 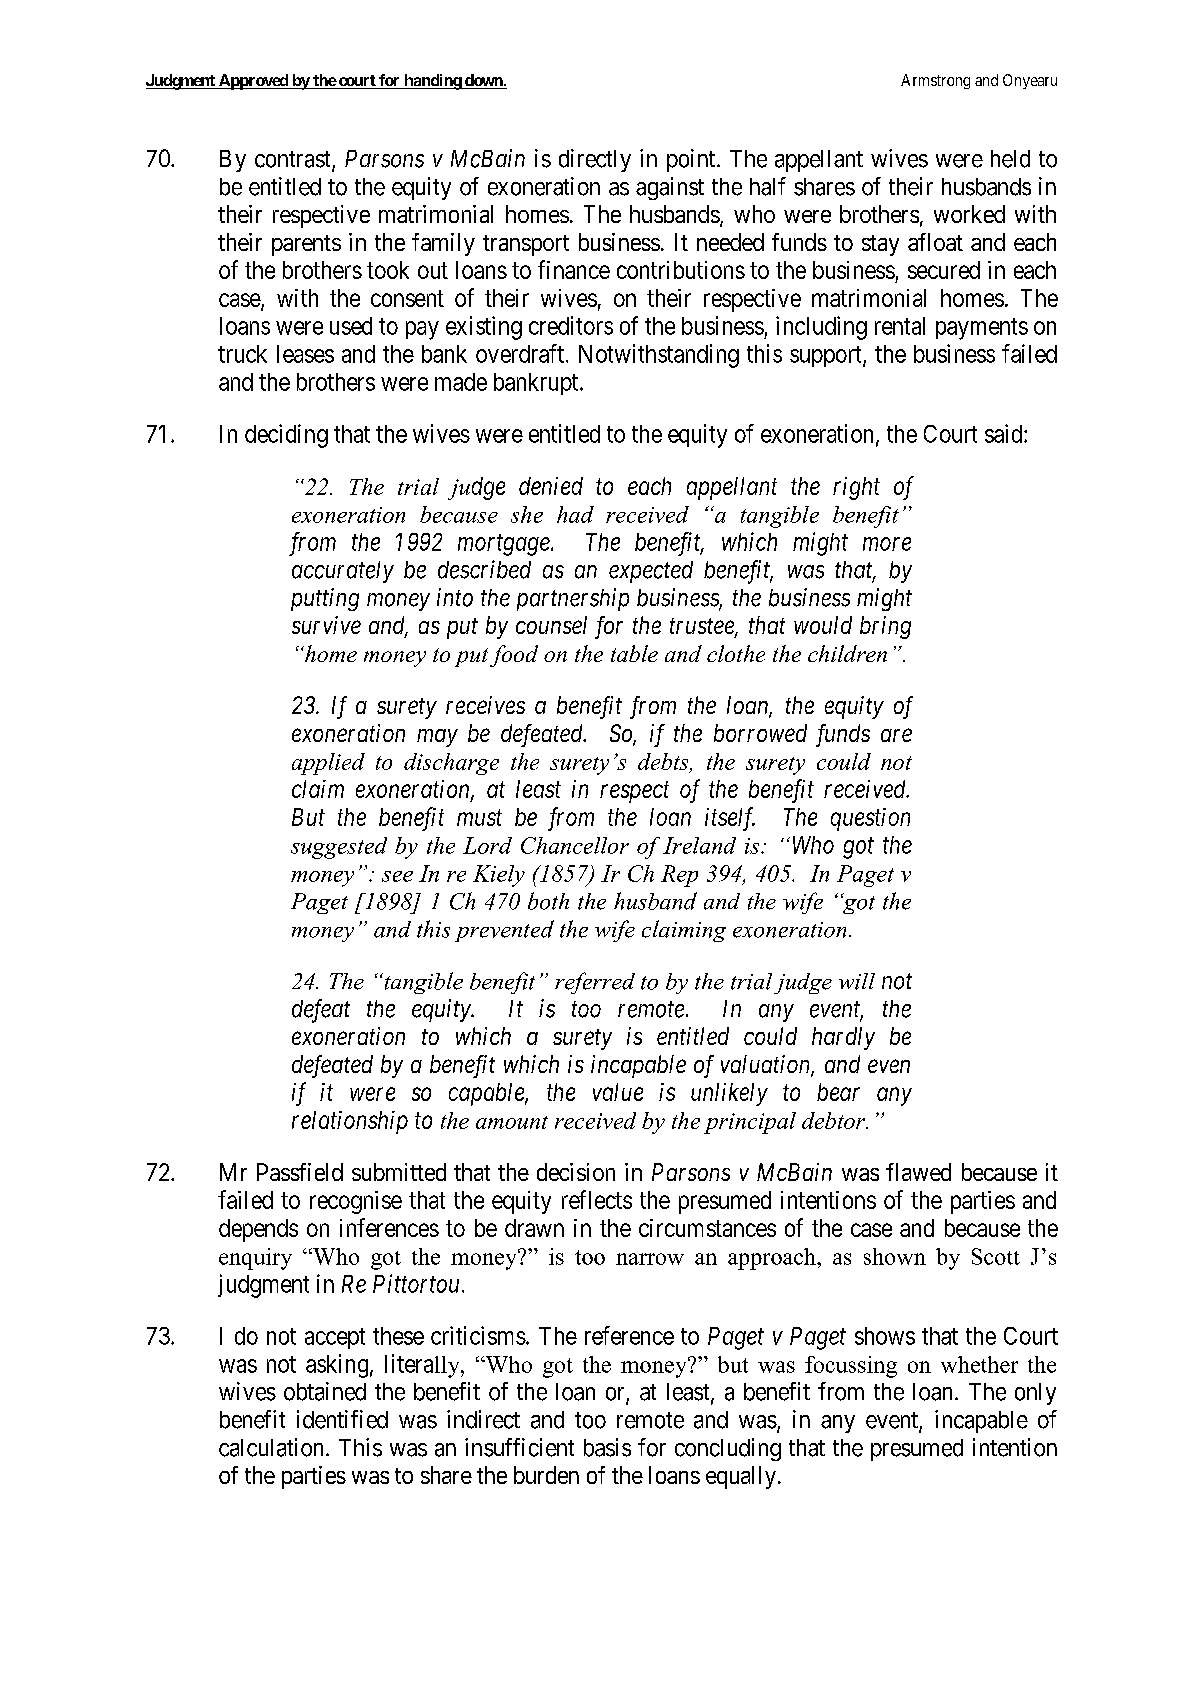 What do you see at coordinates (595, 160) in the screenshot?
I see `directly` at bounding box center [595, 160].
